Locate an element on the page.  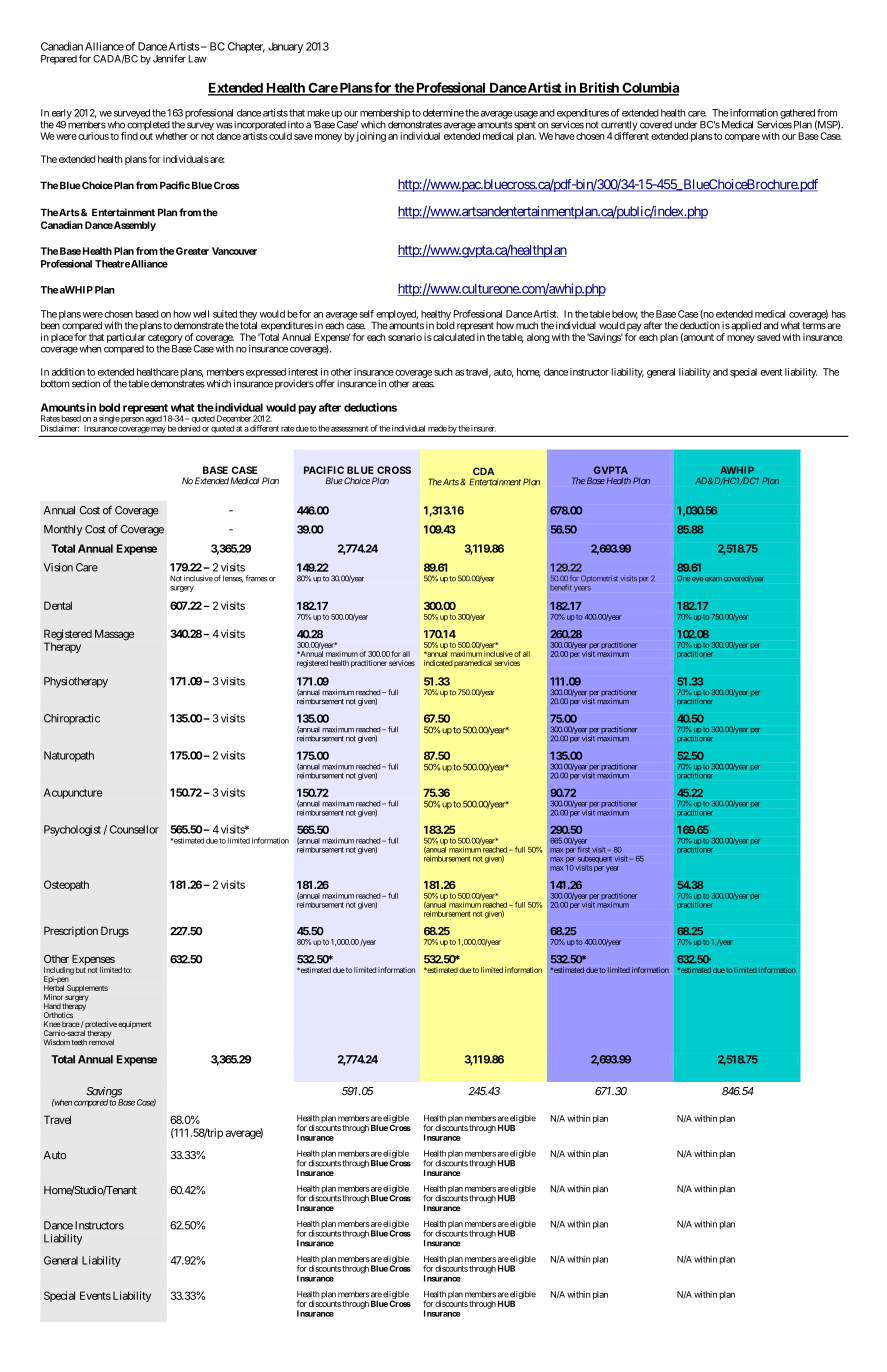
gathered is located at coordinates (797, 114).
